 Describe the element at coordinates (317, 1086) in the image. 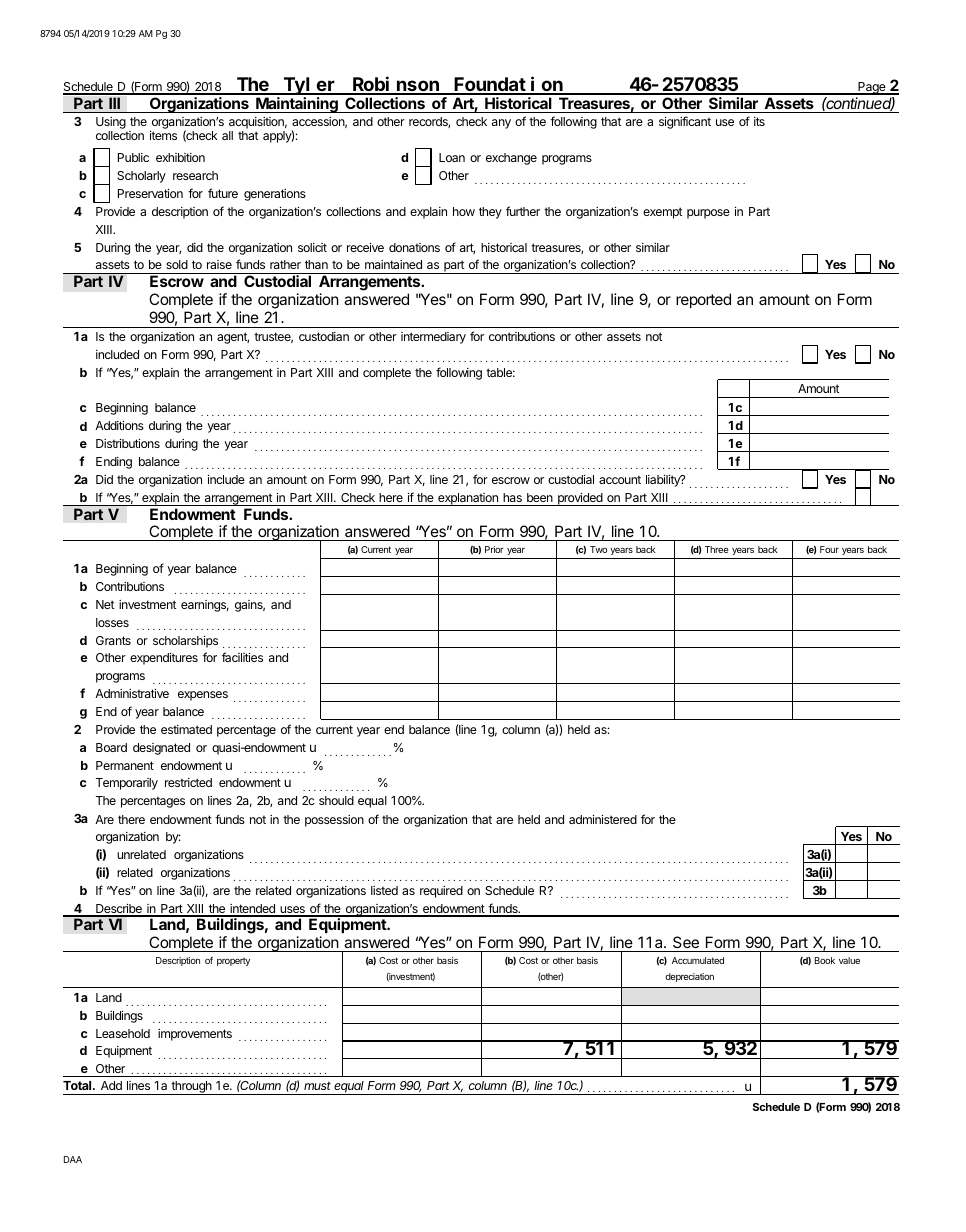

I see `must` at that location.
